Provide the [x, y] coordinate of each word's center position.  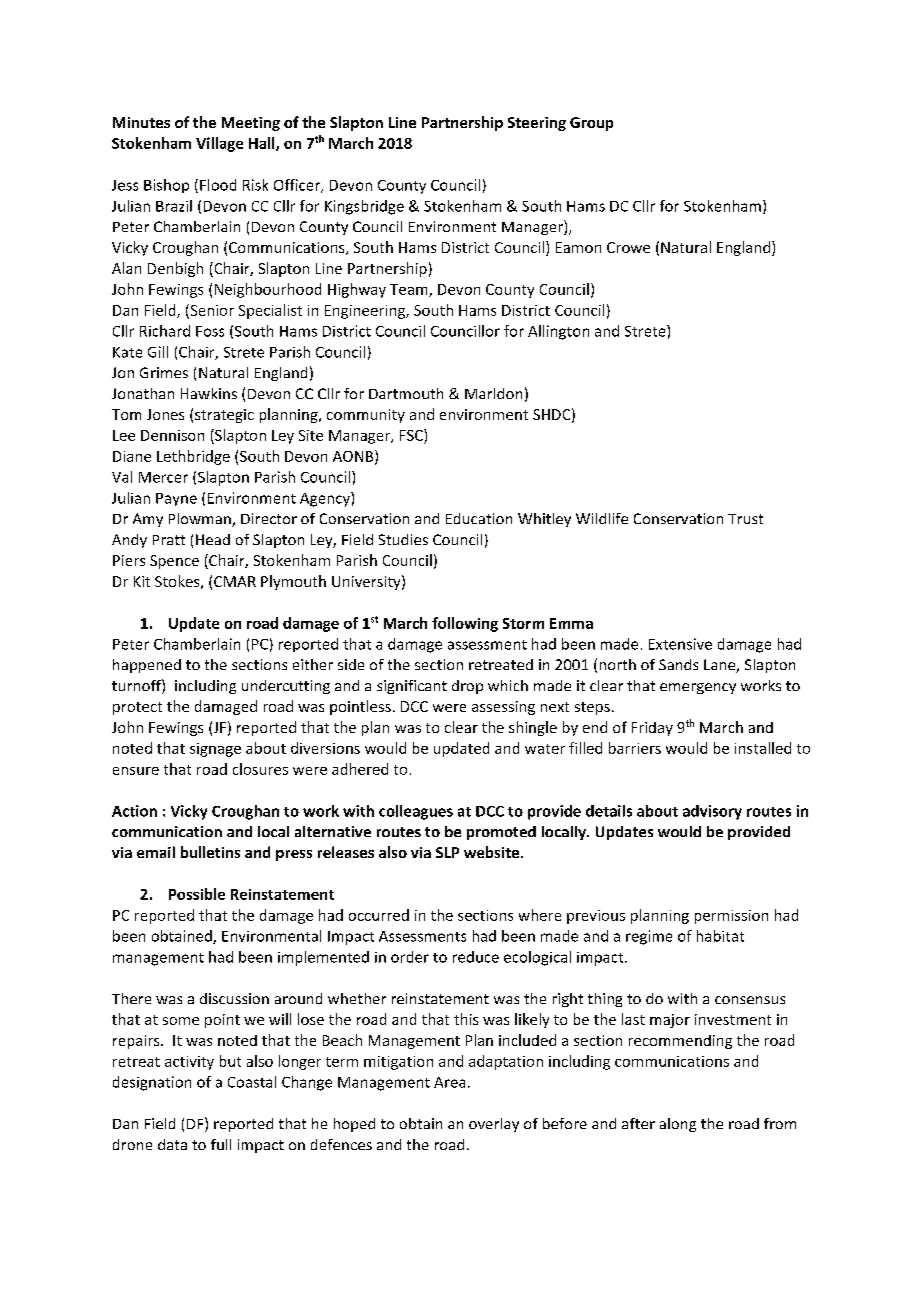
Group [591, 124]
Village [219, 144]
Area [449, 1082]
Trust [745, 519]
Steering [537, 124]
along [678, 1125]
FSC [412, 435]
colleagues [416, 812]
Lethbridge [193, 457]
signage [215, 750]
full [221, 1144]
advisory [712, 812]
